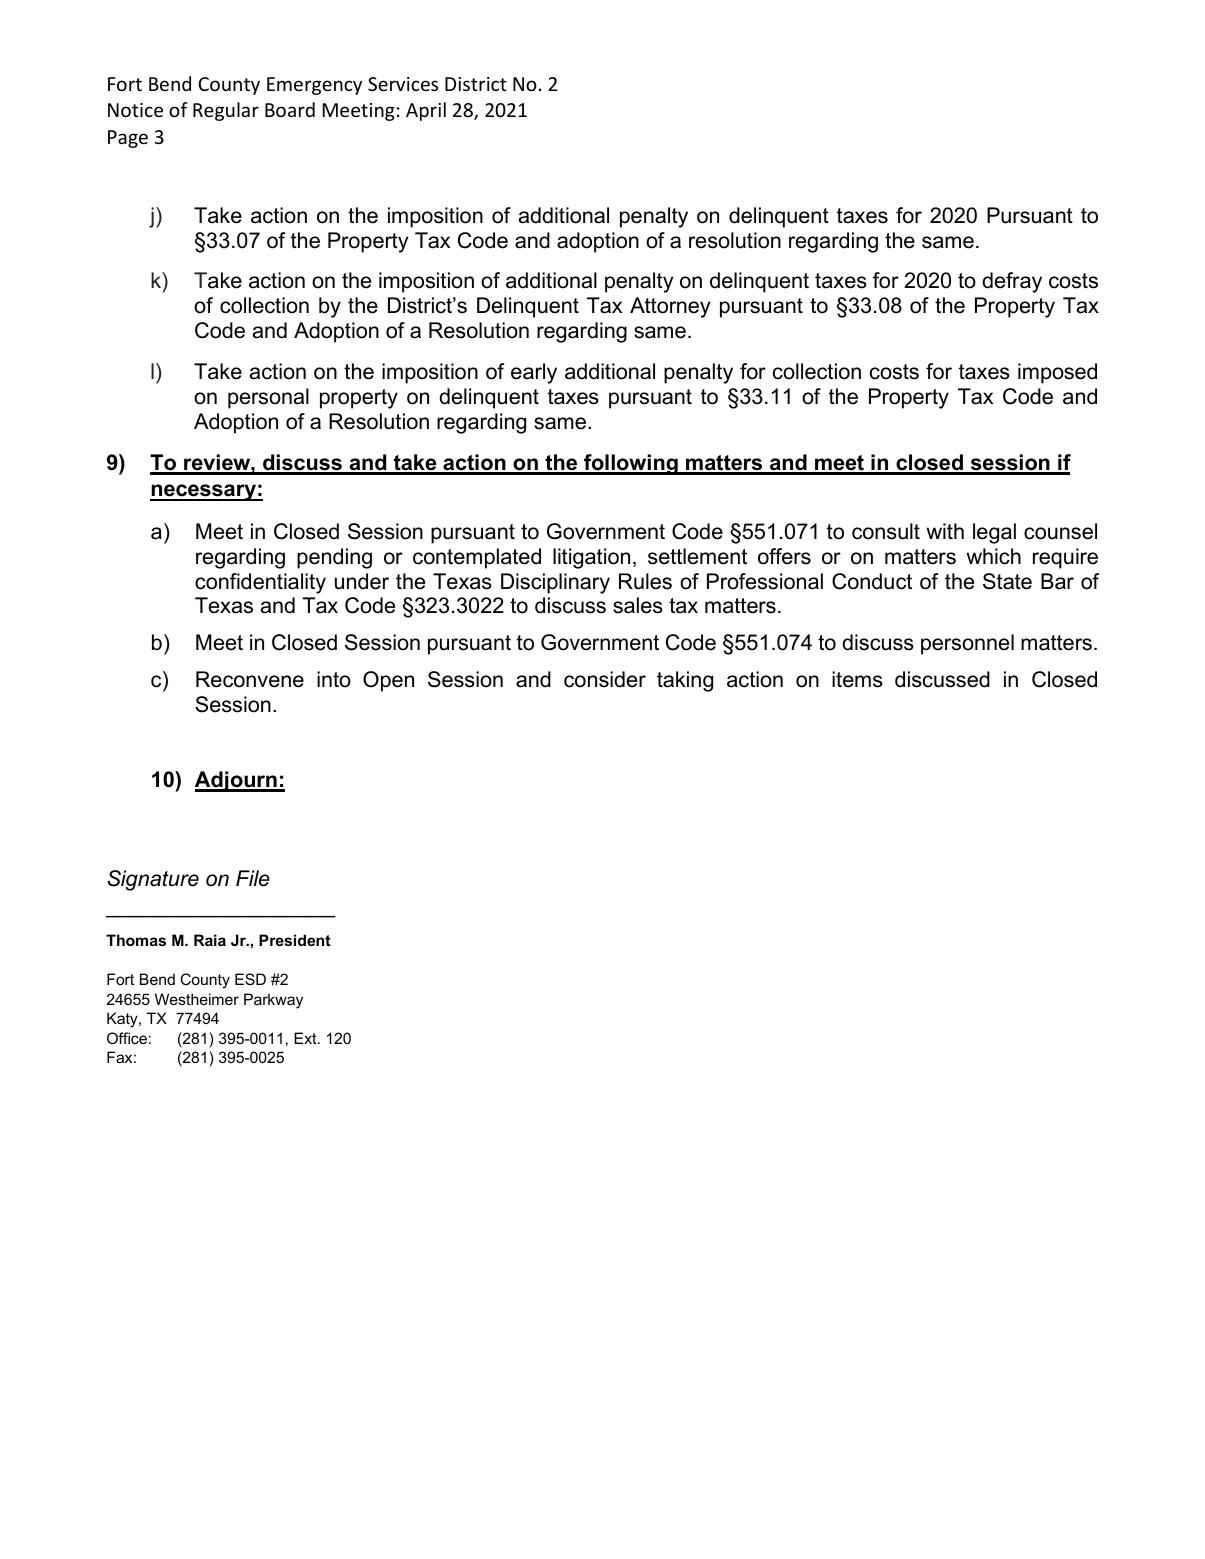 This image has height=1559, width=1205. Describe the element at coordinates (426, 111) in the image. I see `April` at that location.
